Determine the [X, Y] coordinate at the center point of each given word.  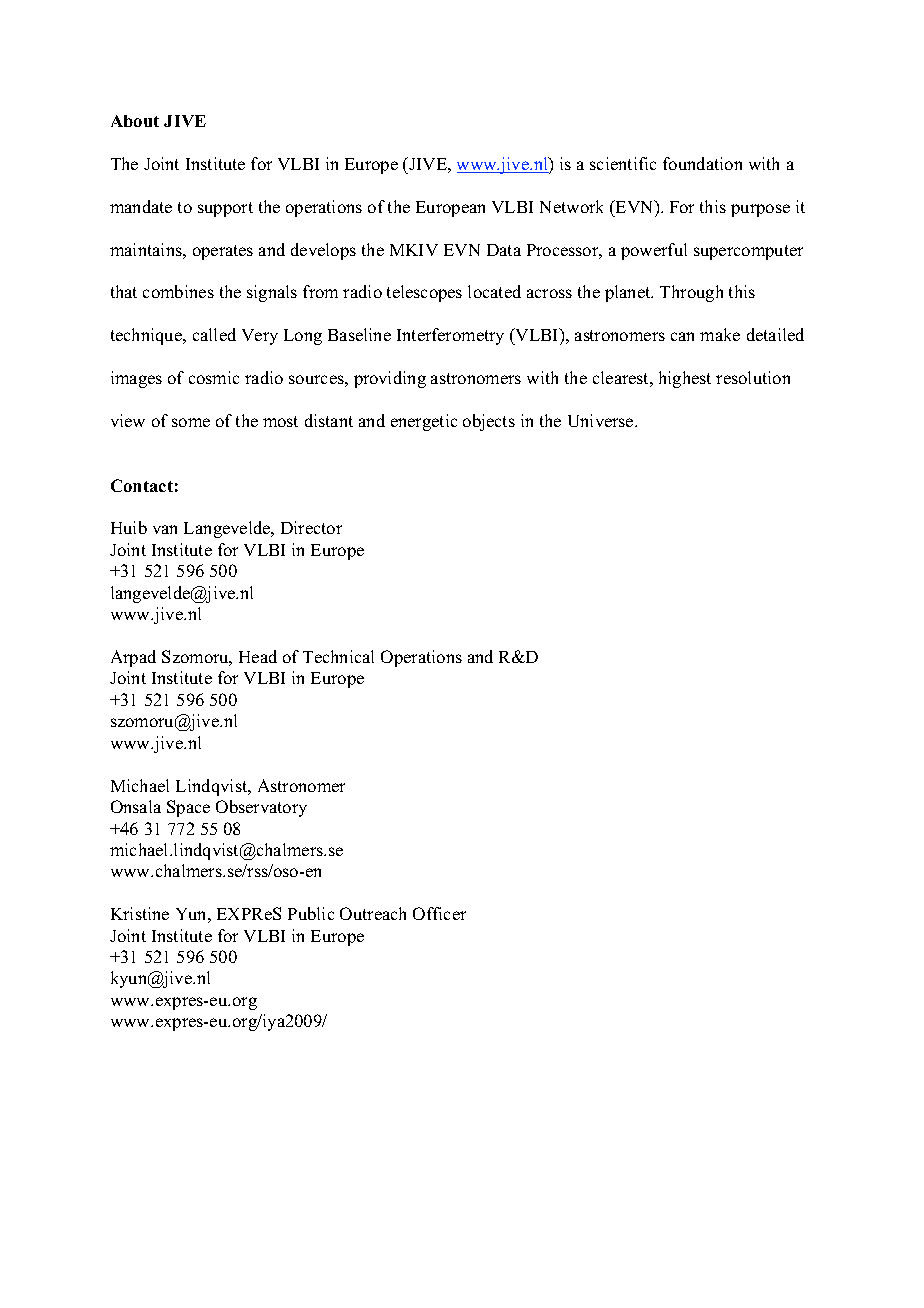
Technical [338, 656]
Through [691, 293]
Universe [602, 420]
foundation [702, 163]
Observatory [261, 808]
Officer [439, 913]
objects [489, 422]
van [165, 529]
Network [571, 206]
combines [178, 291]
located [494, 291]
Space [188, 808]
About [135, 121]
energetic [424, 422]
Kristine [140, 913]
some [191, 422]
